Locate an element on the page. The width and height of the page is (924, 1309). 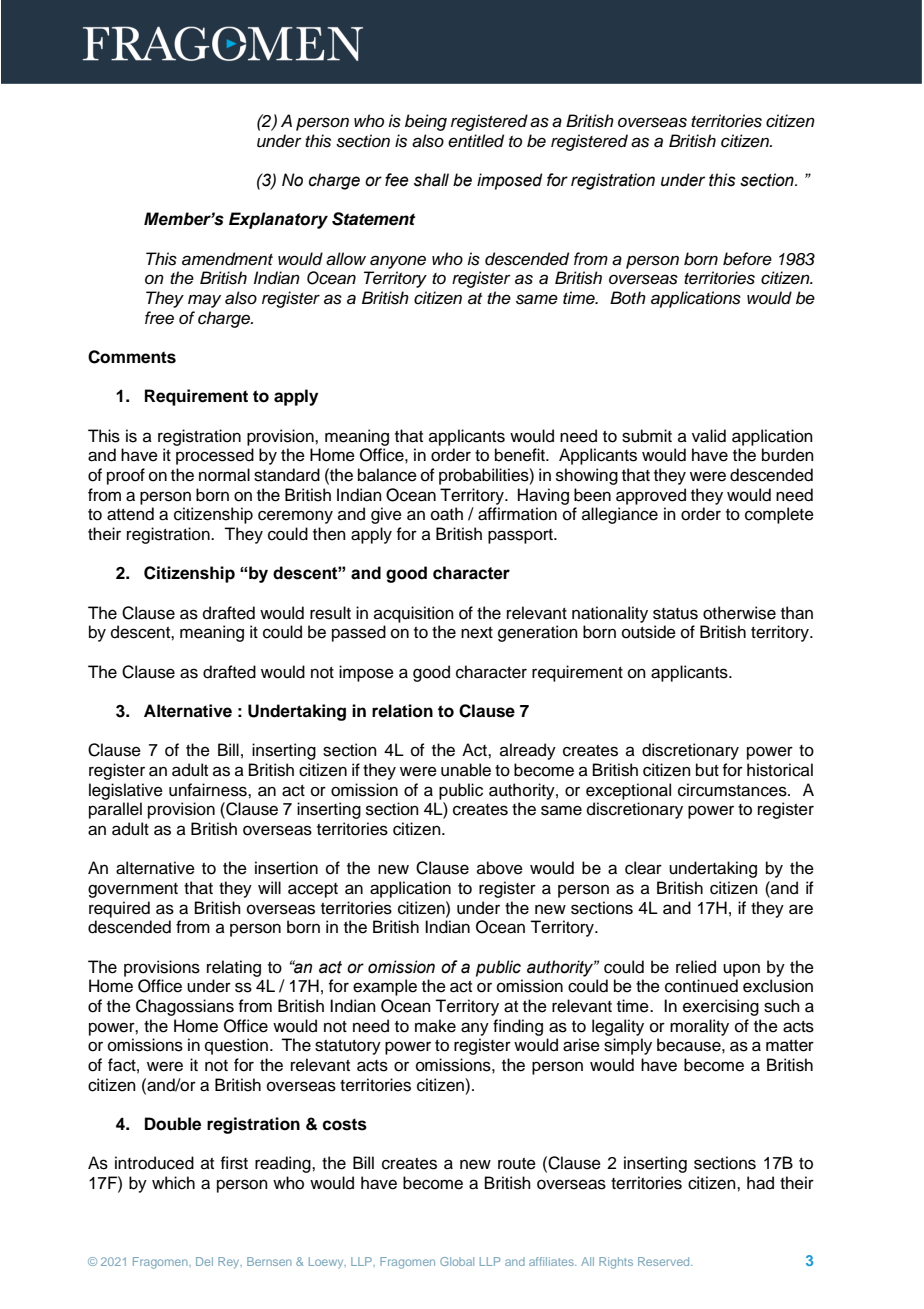
relation is located at coordinates (402, 711).
